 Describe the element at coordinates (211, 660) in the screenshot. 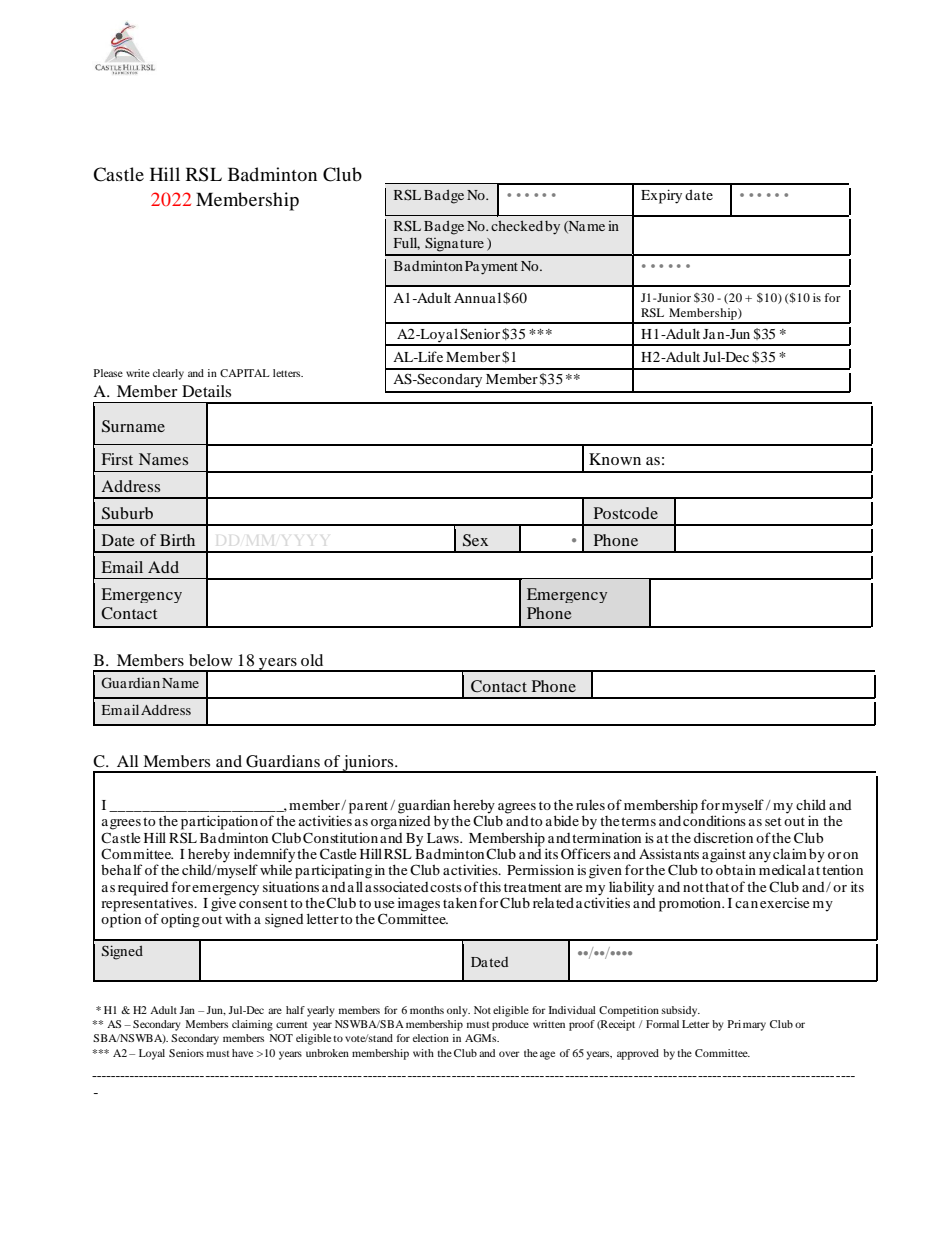

I see `below` at that location.
